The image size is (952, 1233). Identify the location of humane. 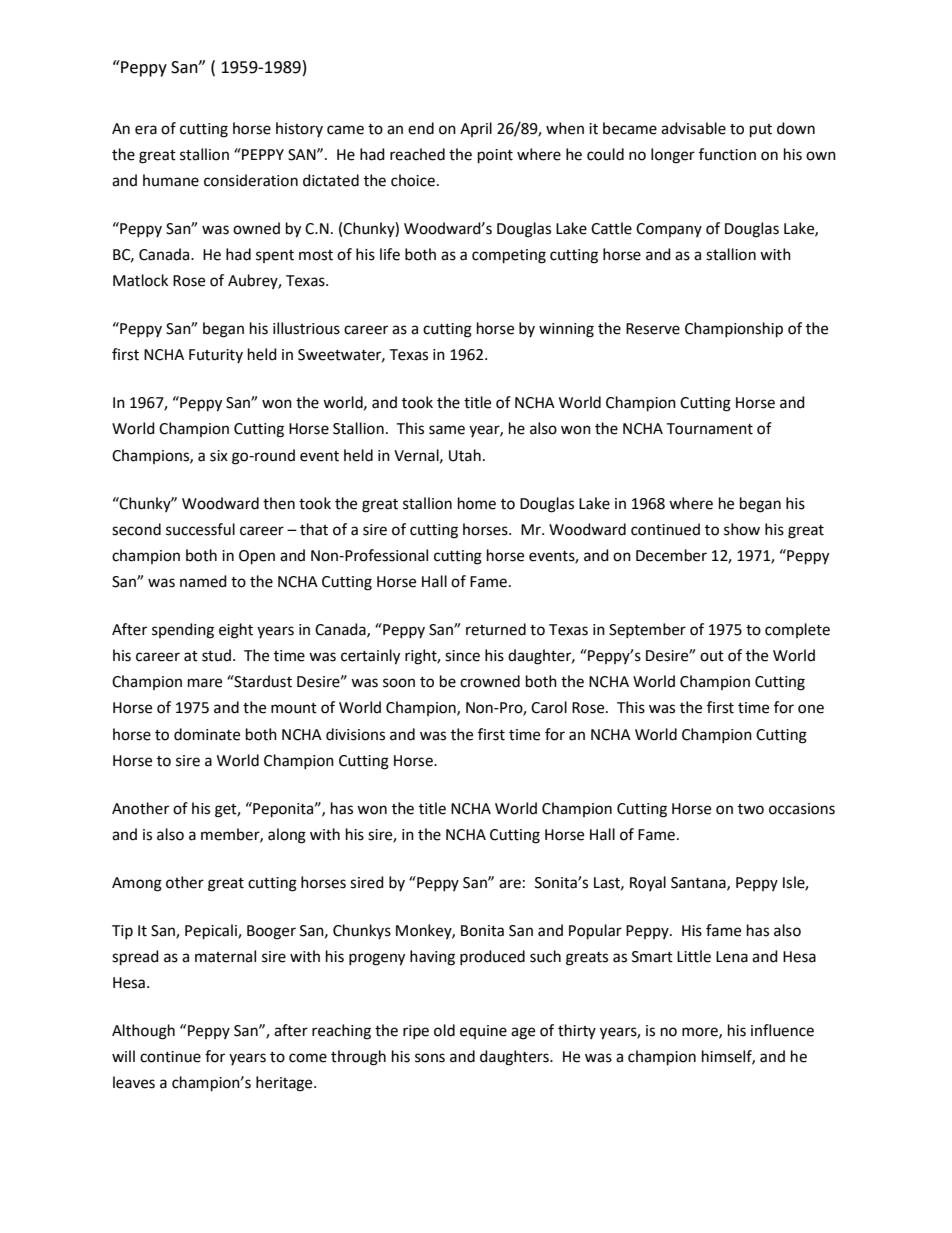
(171, 180).
